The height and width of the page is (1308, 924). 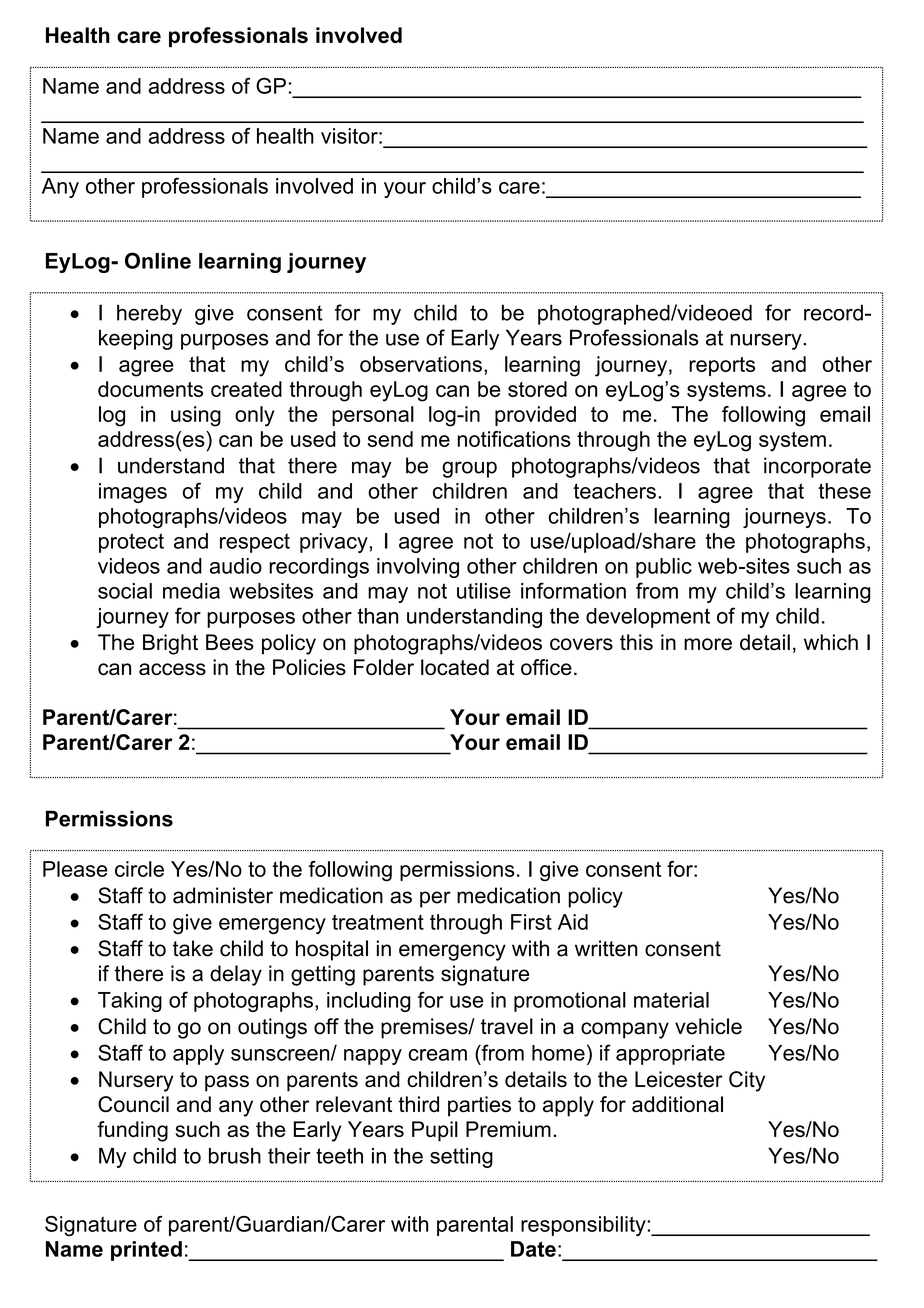 I want to click on funding, so click(x=132, y=1131).
